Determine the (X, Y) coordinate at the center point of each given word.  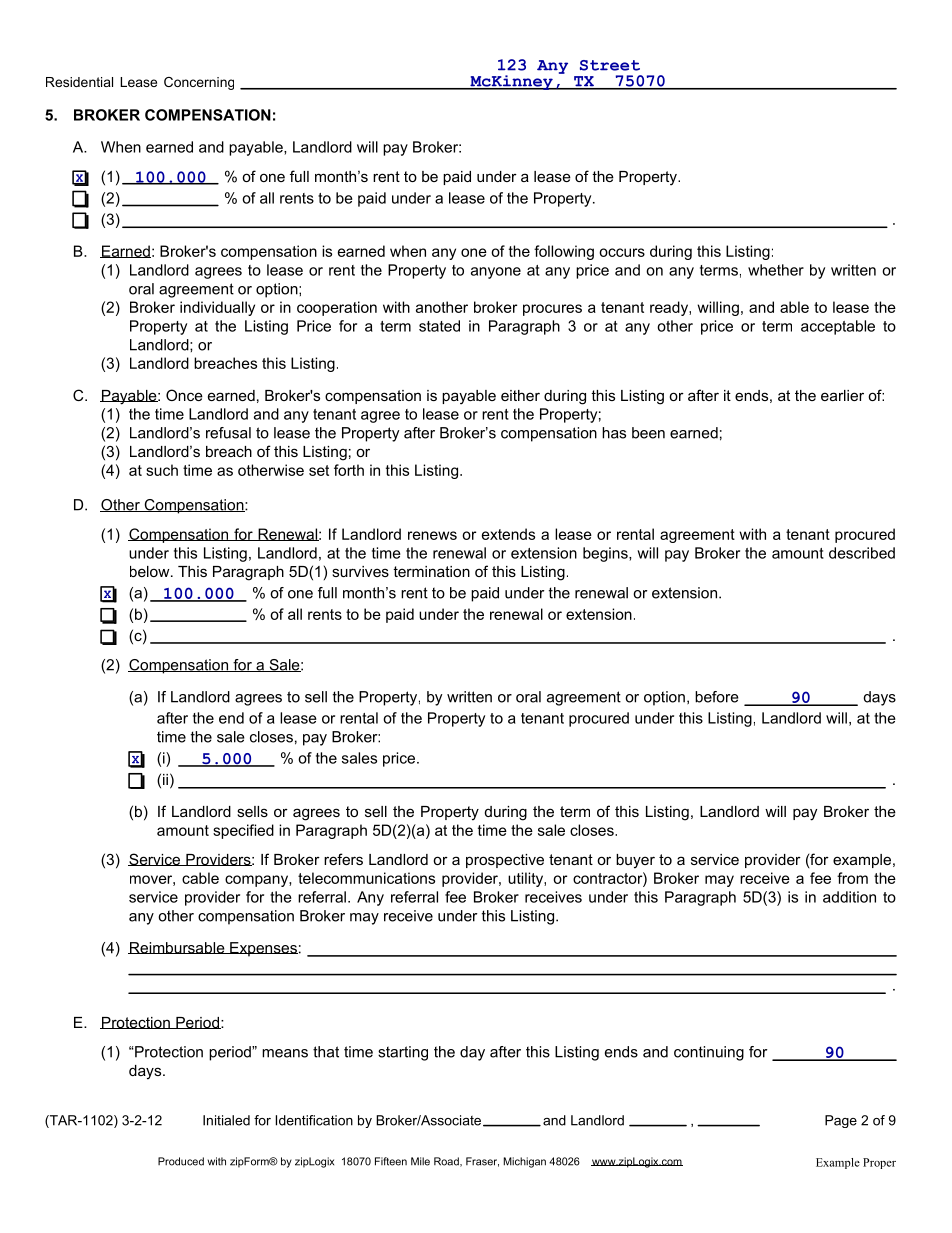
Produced (181, 1161)
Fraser (482, 1162)
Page (841, 1121)
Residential (79, 82)
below (151, 571)
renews (432, 535)
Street (610, 65)
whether (776, 270)
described (862, 553)
